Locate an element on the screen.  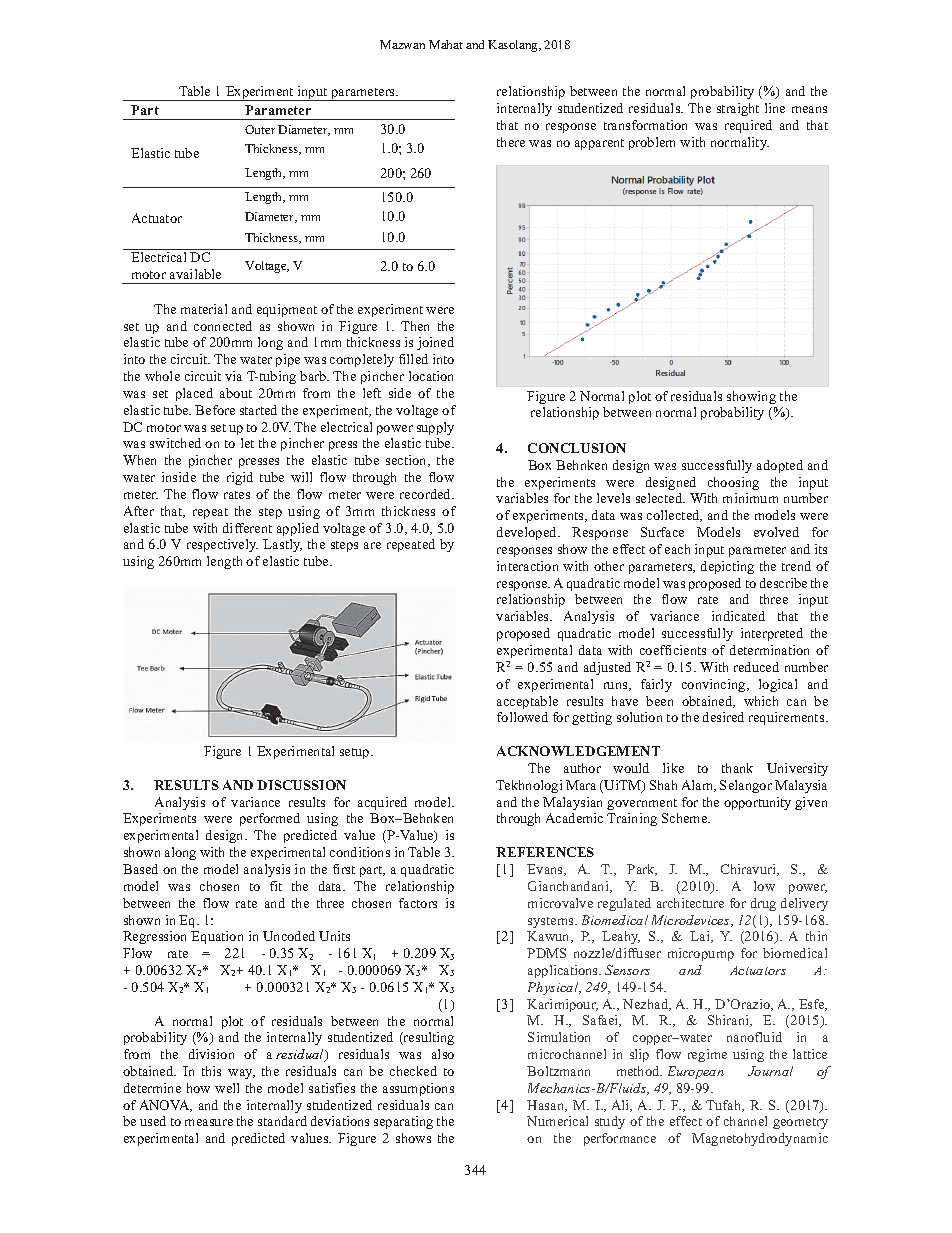
there is located at coordinates (511, 142).
